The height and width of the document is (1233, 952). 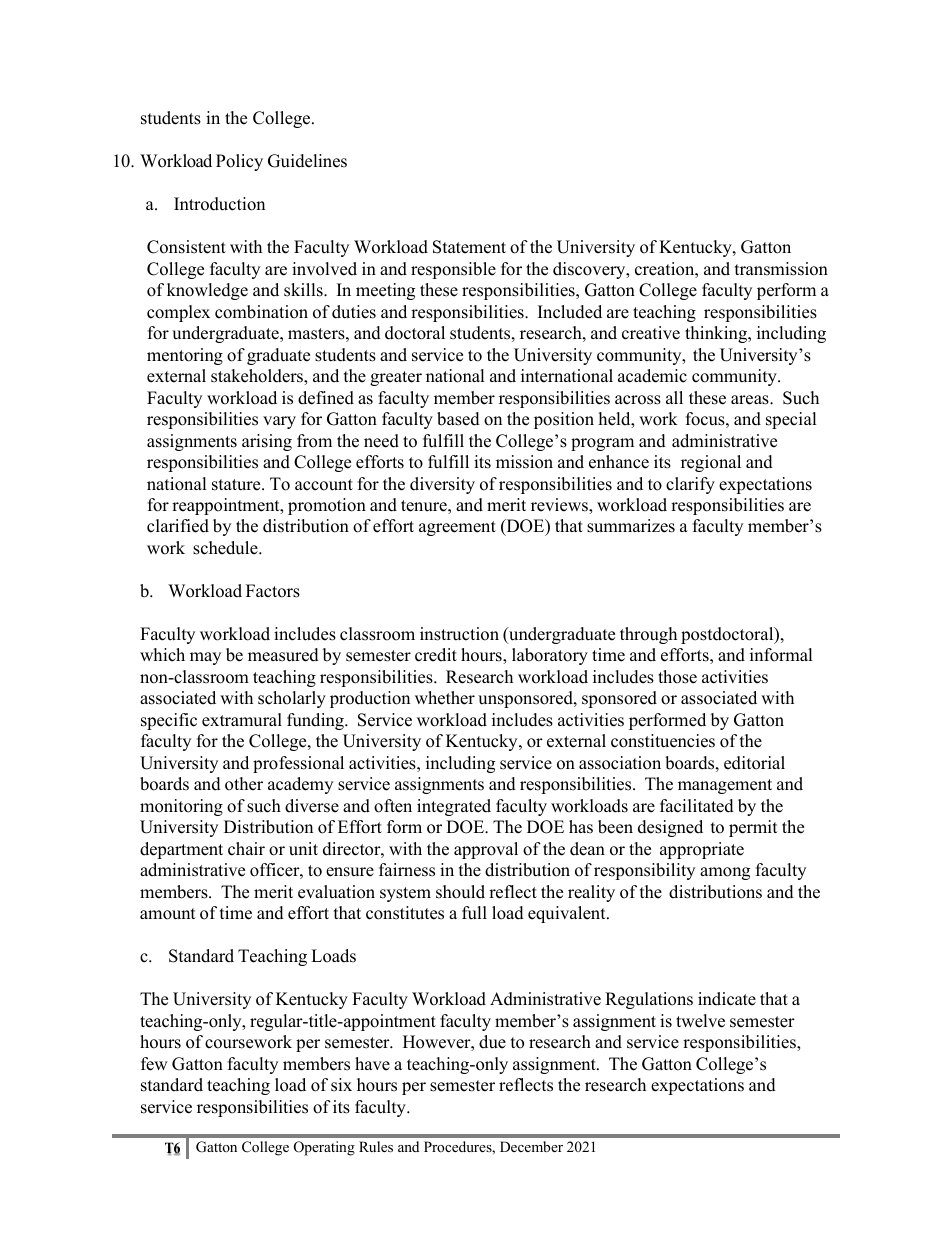 What do you see at coordinates (717, 334) in the document?
I see `thinking` at bounding box center [717, 334].
